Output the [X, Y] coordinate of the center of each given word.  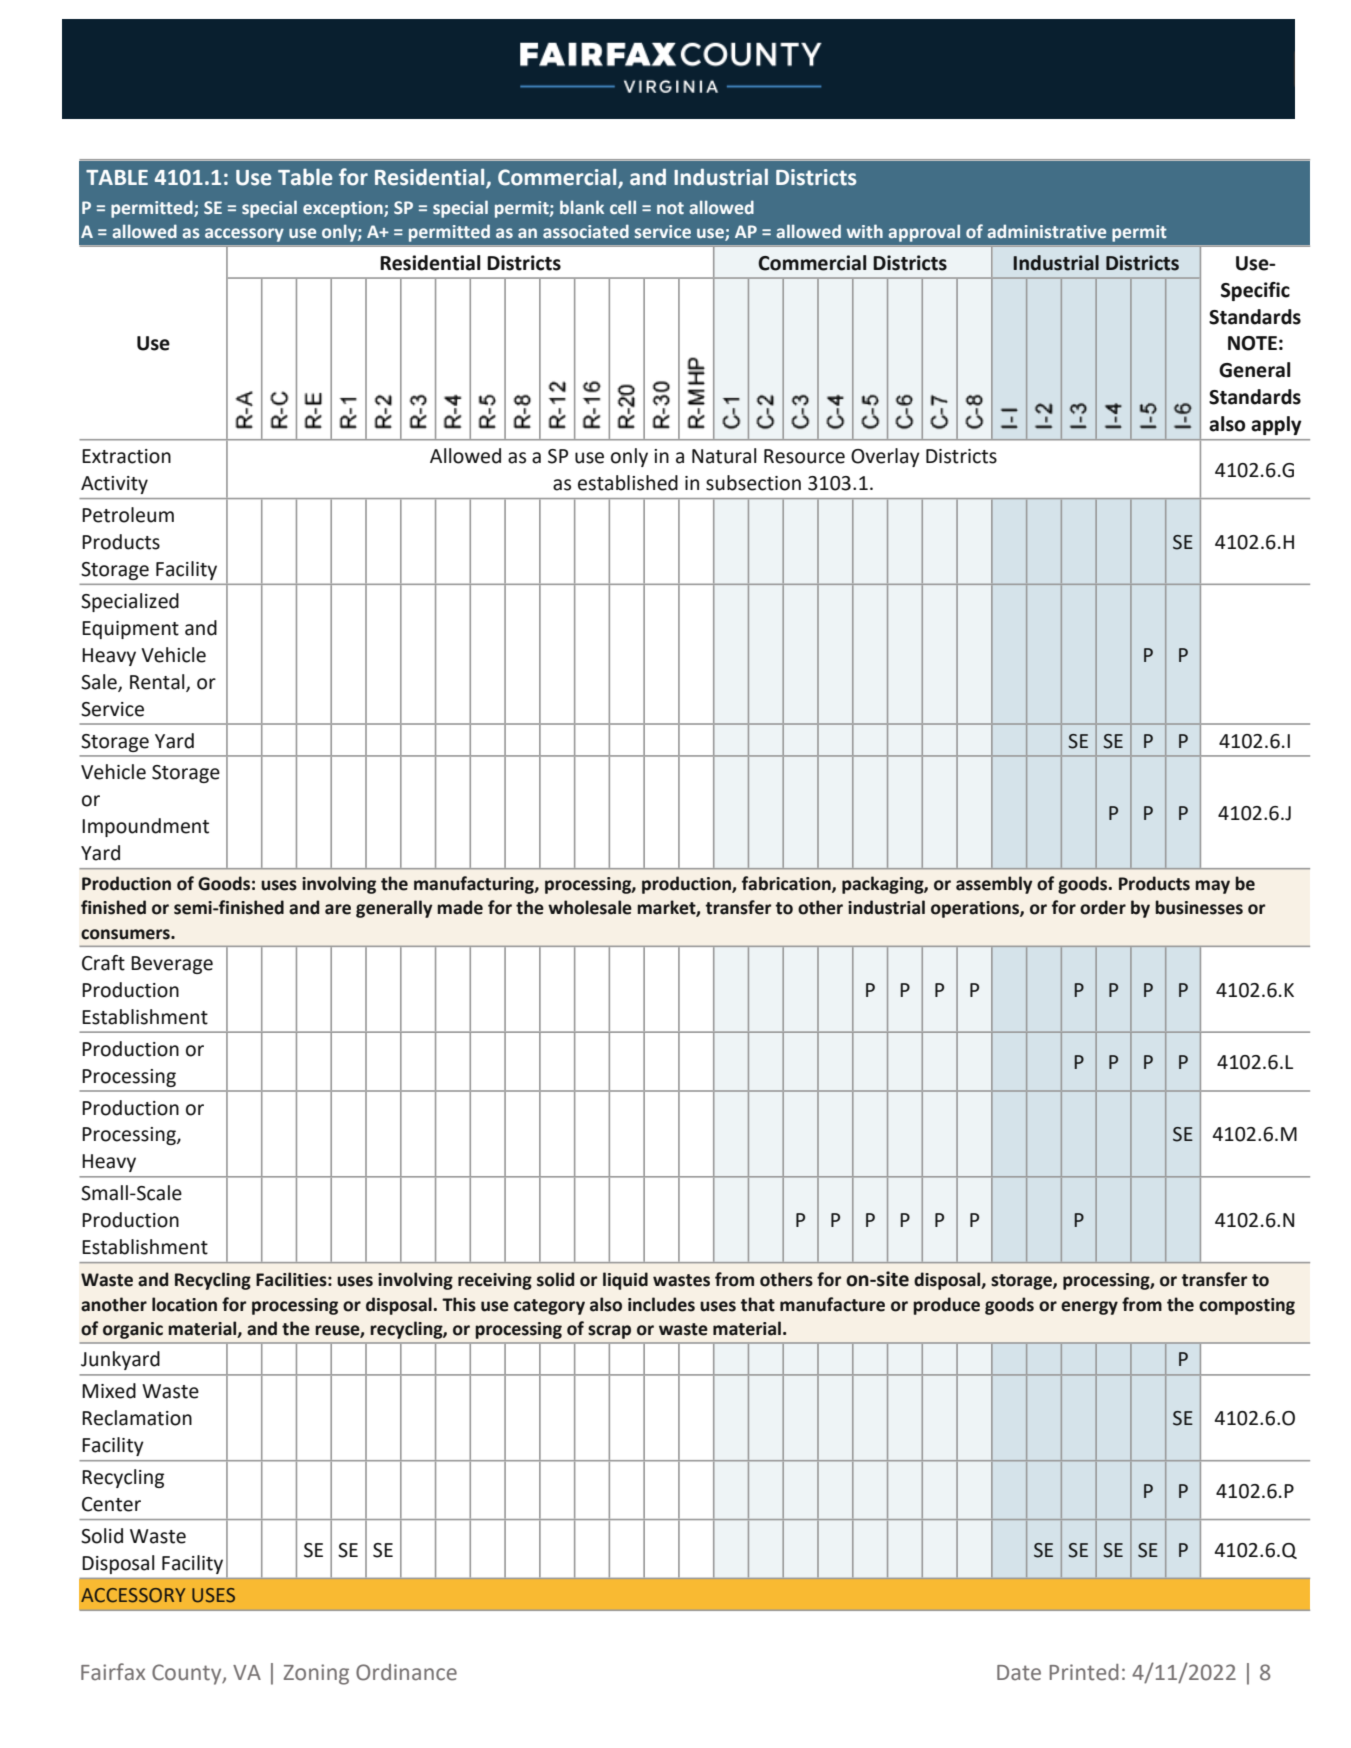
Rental [158, 682]
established [628, 483]
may [1212, 887]
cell [623, 207]
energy [1089, 1308]
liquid [625, 1281]
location [184, 1304]
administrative [1046, 231]
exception [344, 209]
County [188, 1674]
